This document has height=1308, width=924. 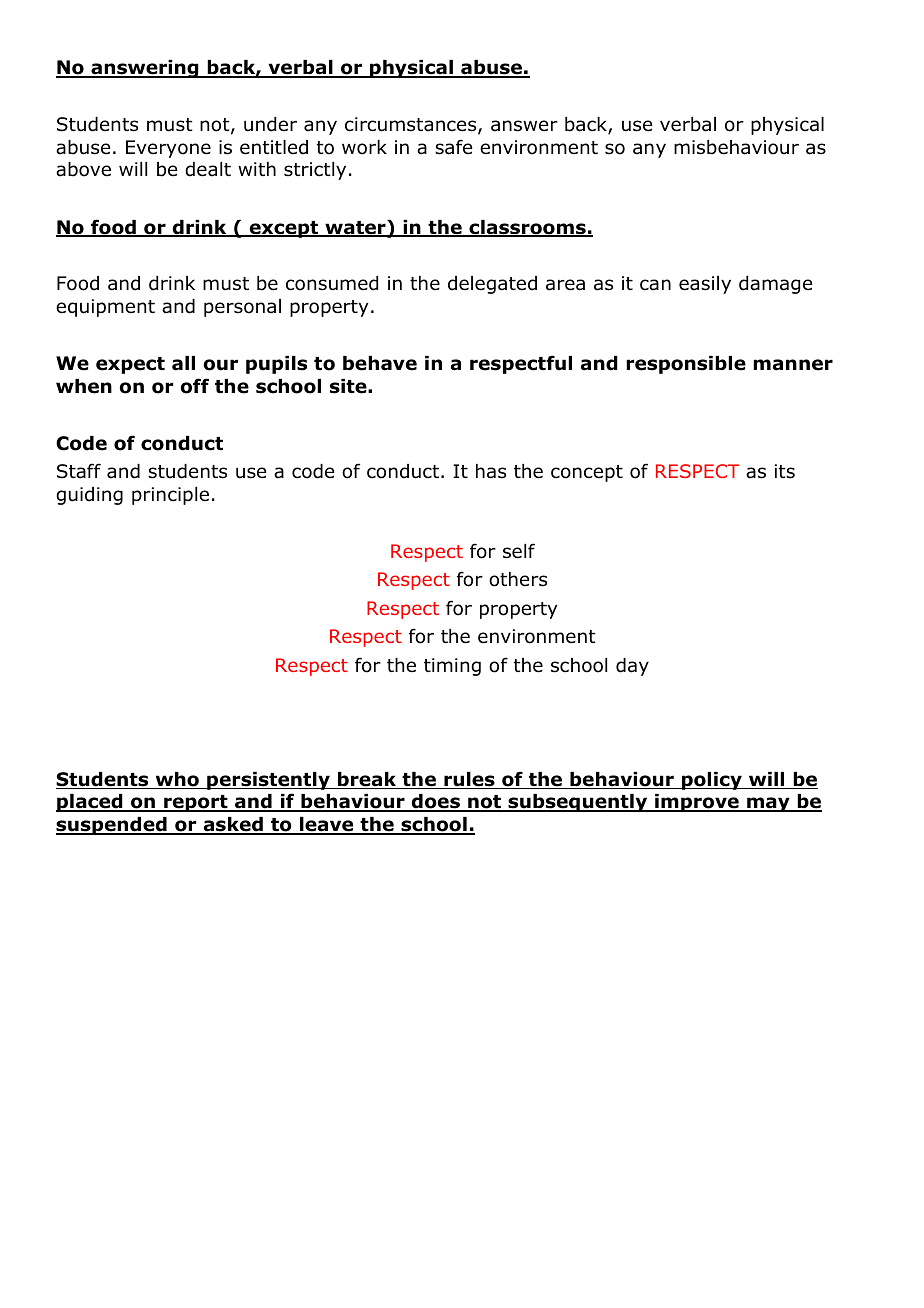 What do you see at coordinates (491, 471) in the document?
I see `has` at bounding box center [491, 471].
